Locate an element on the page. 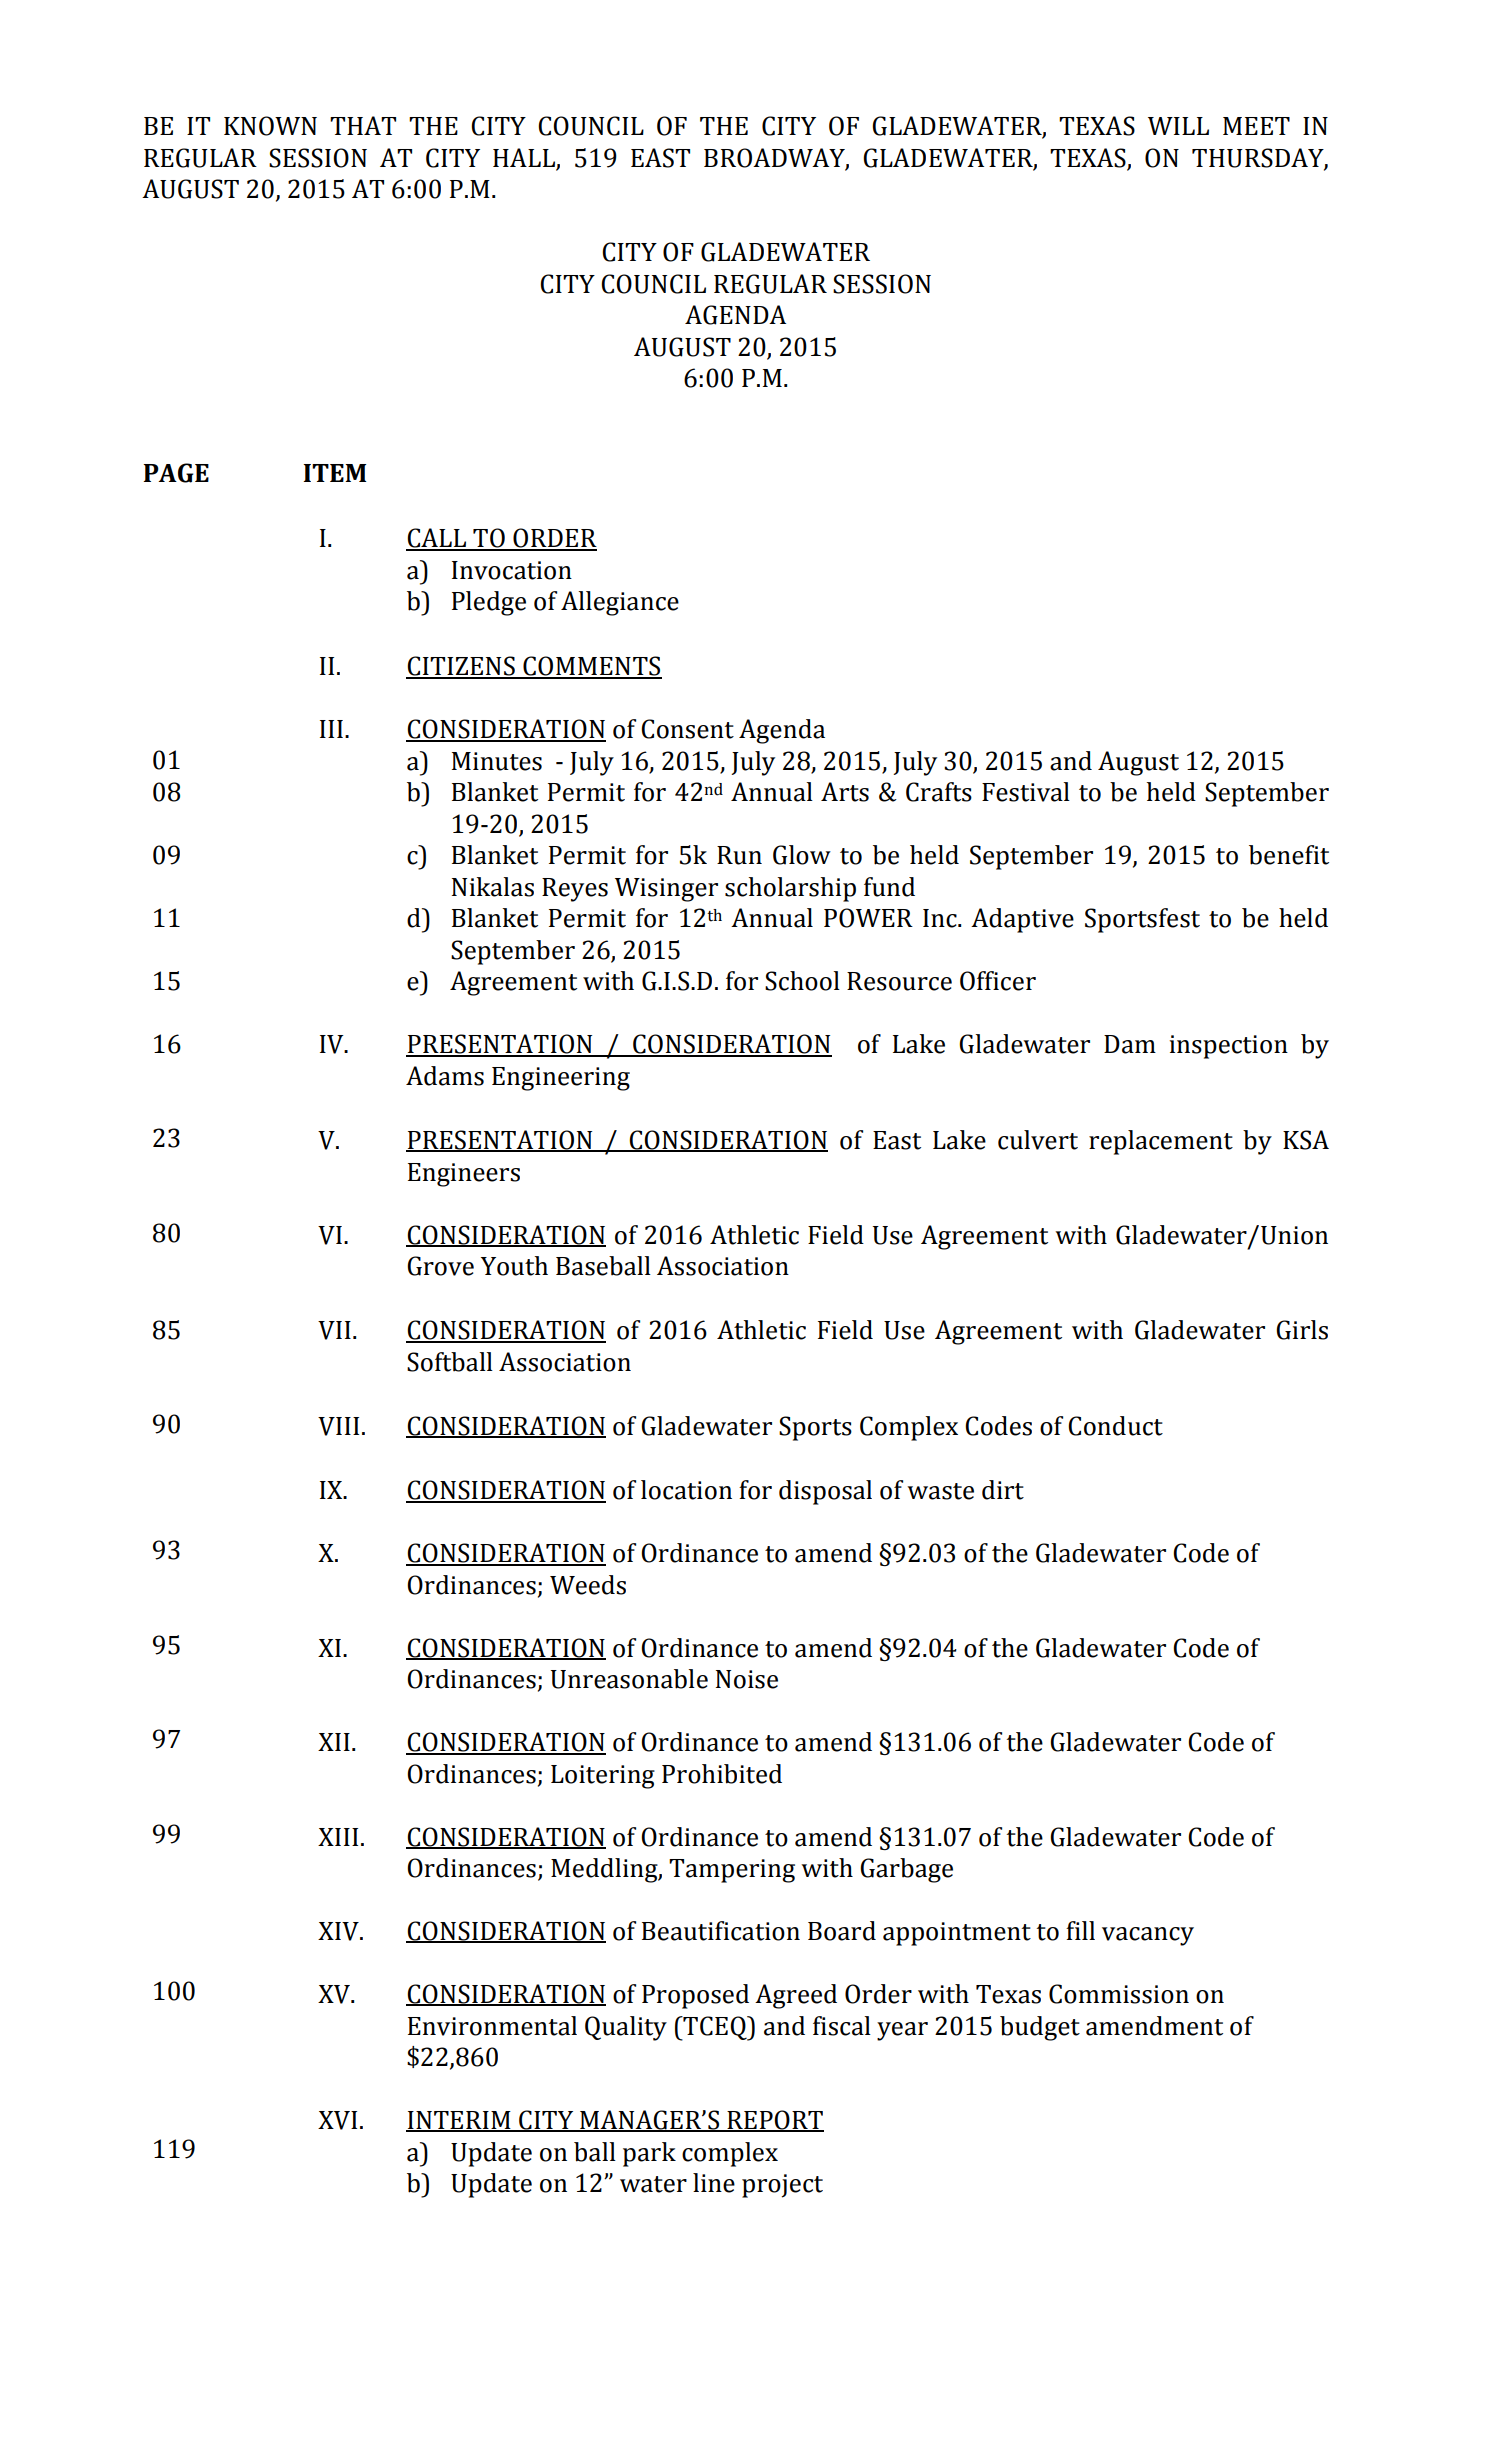 This image has width=1494, height=2461. Commission is located at coordinates (1119, 1994).
